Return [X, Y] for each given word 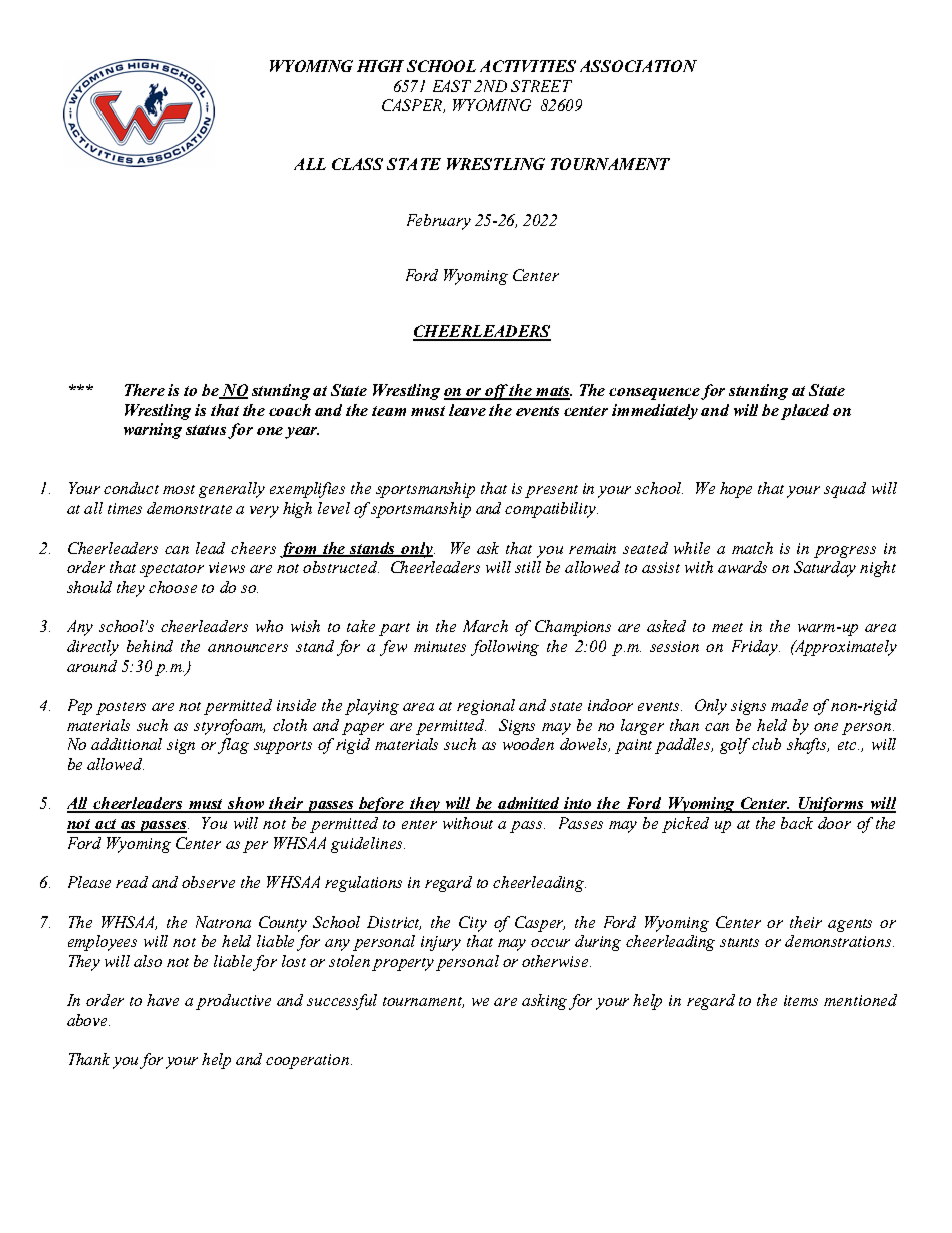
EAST [452, 86]
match [752, 548]
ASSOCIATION [638, 66]
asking [546, 1002]
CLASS [357, 164]
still [528, 567]
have [163, 1000]
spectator [172, 570]
